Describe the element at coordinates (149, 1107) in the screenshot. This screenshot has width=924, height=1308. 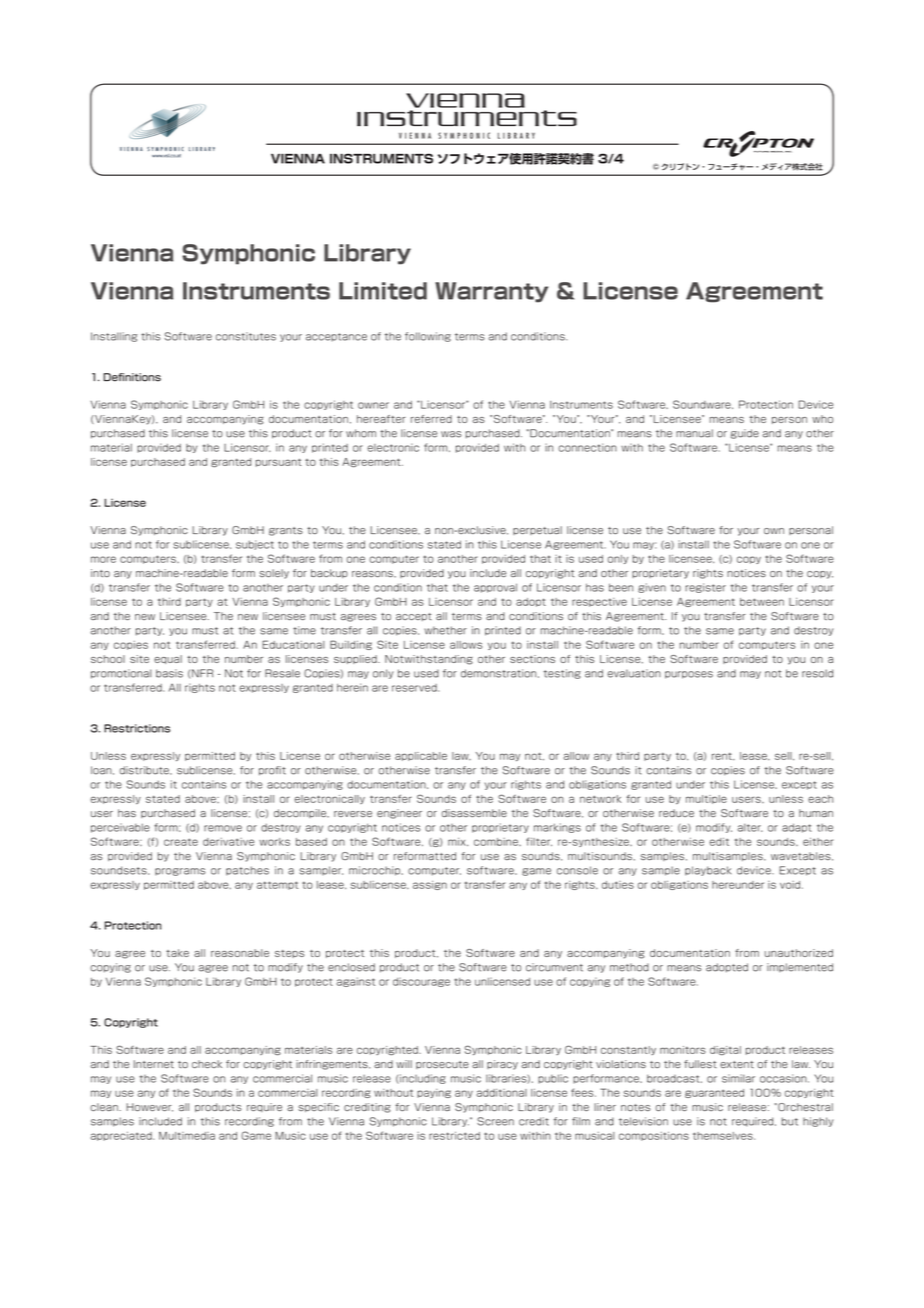
I see `However` at that location.
